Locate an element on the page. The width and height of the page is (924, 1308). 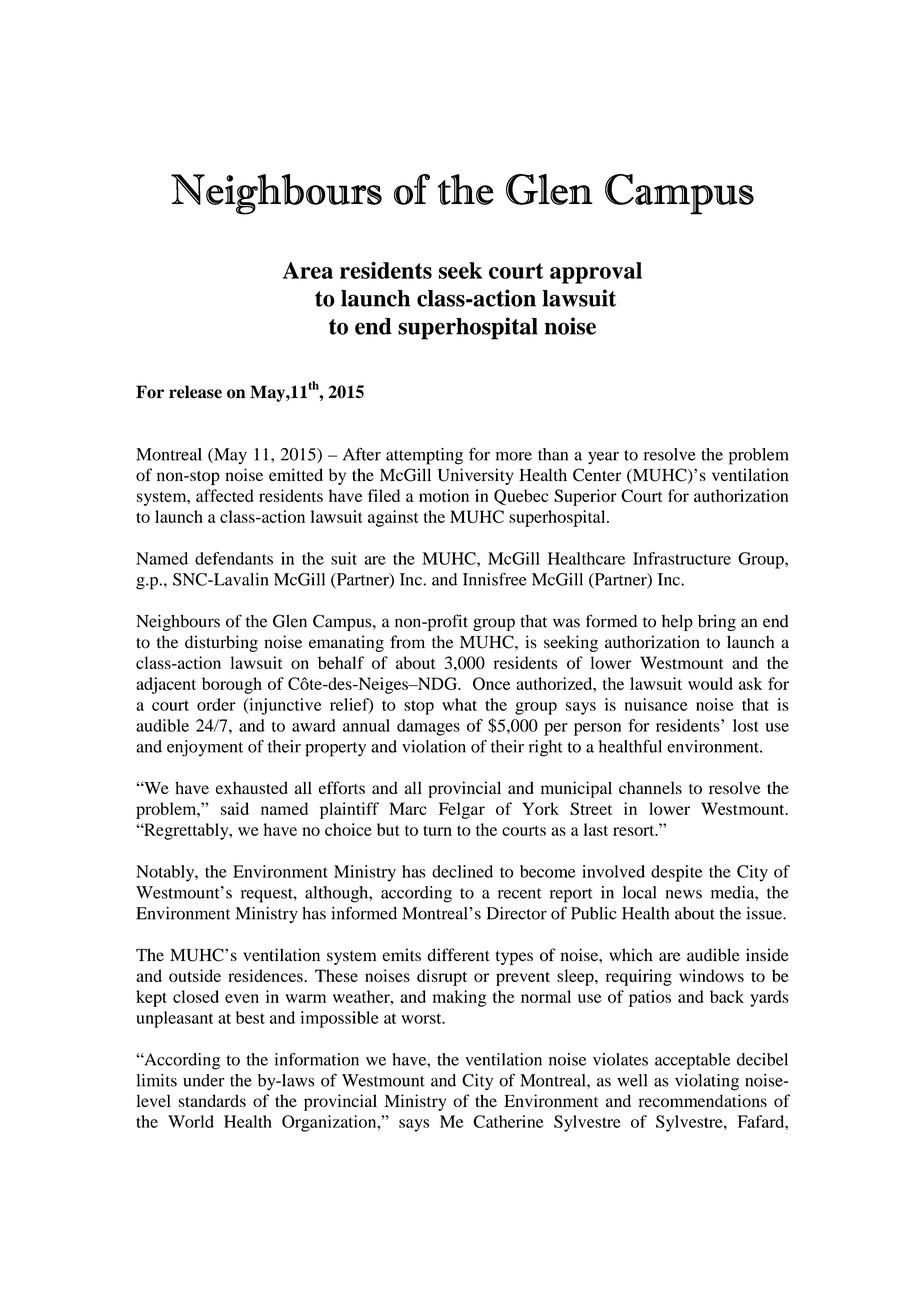
against is located at coordinates (393, 518).
